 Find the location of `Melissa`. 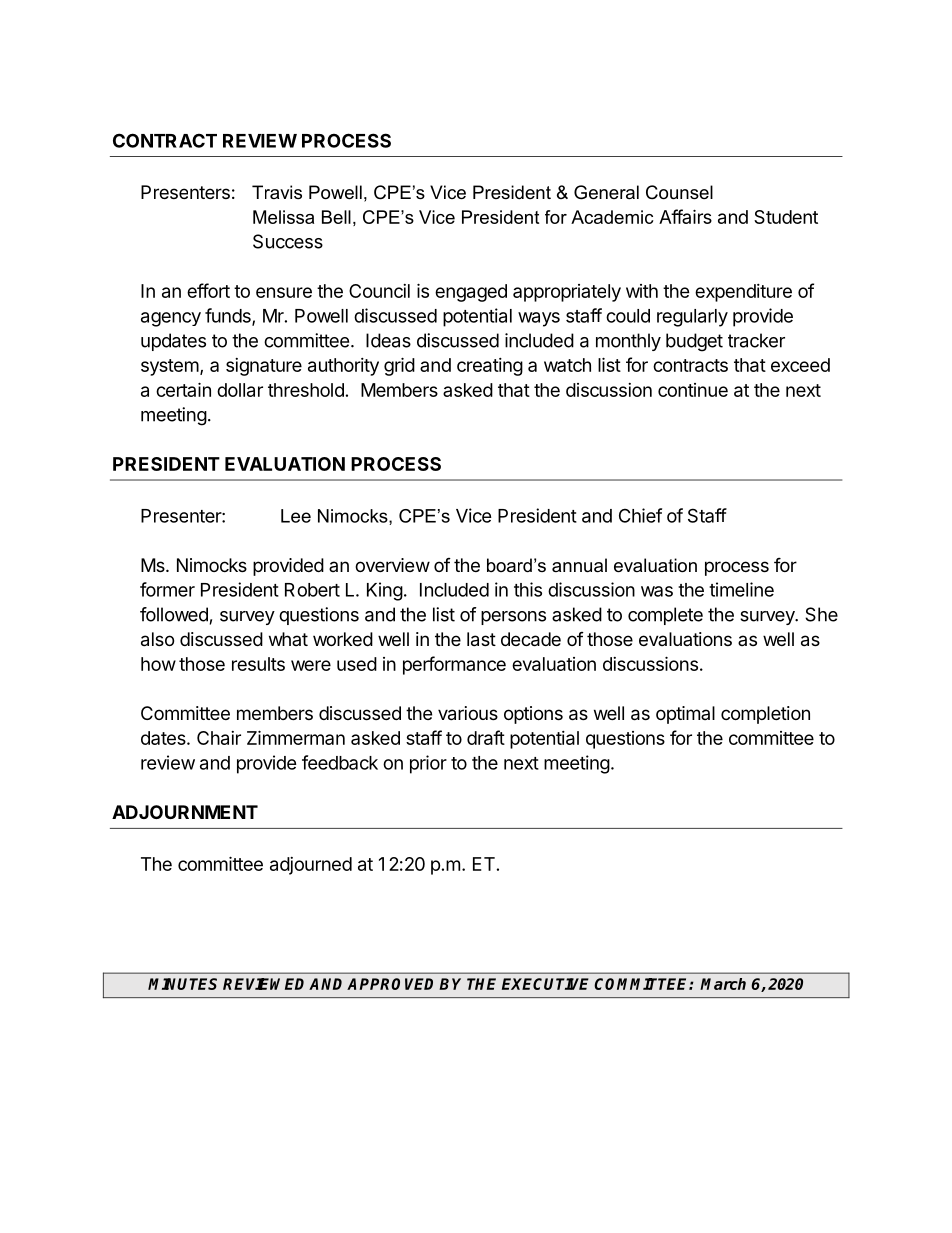

Melissa is located at coordinates (283, 217).
